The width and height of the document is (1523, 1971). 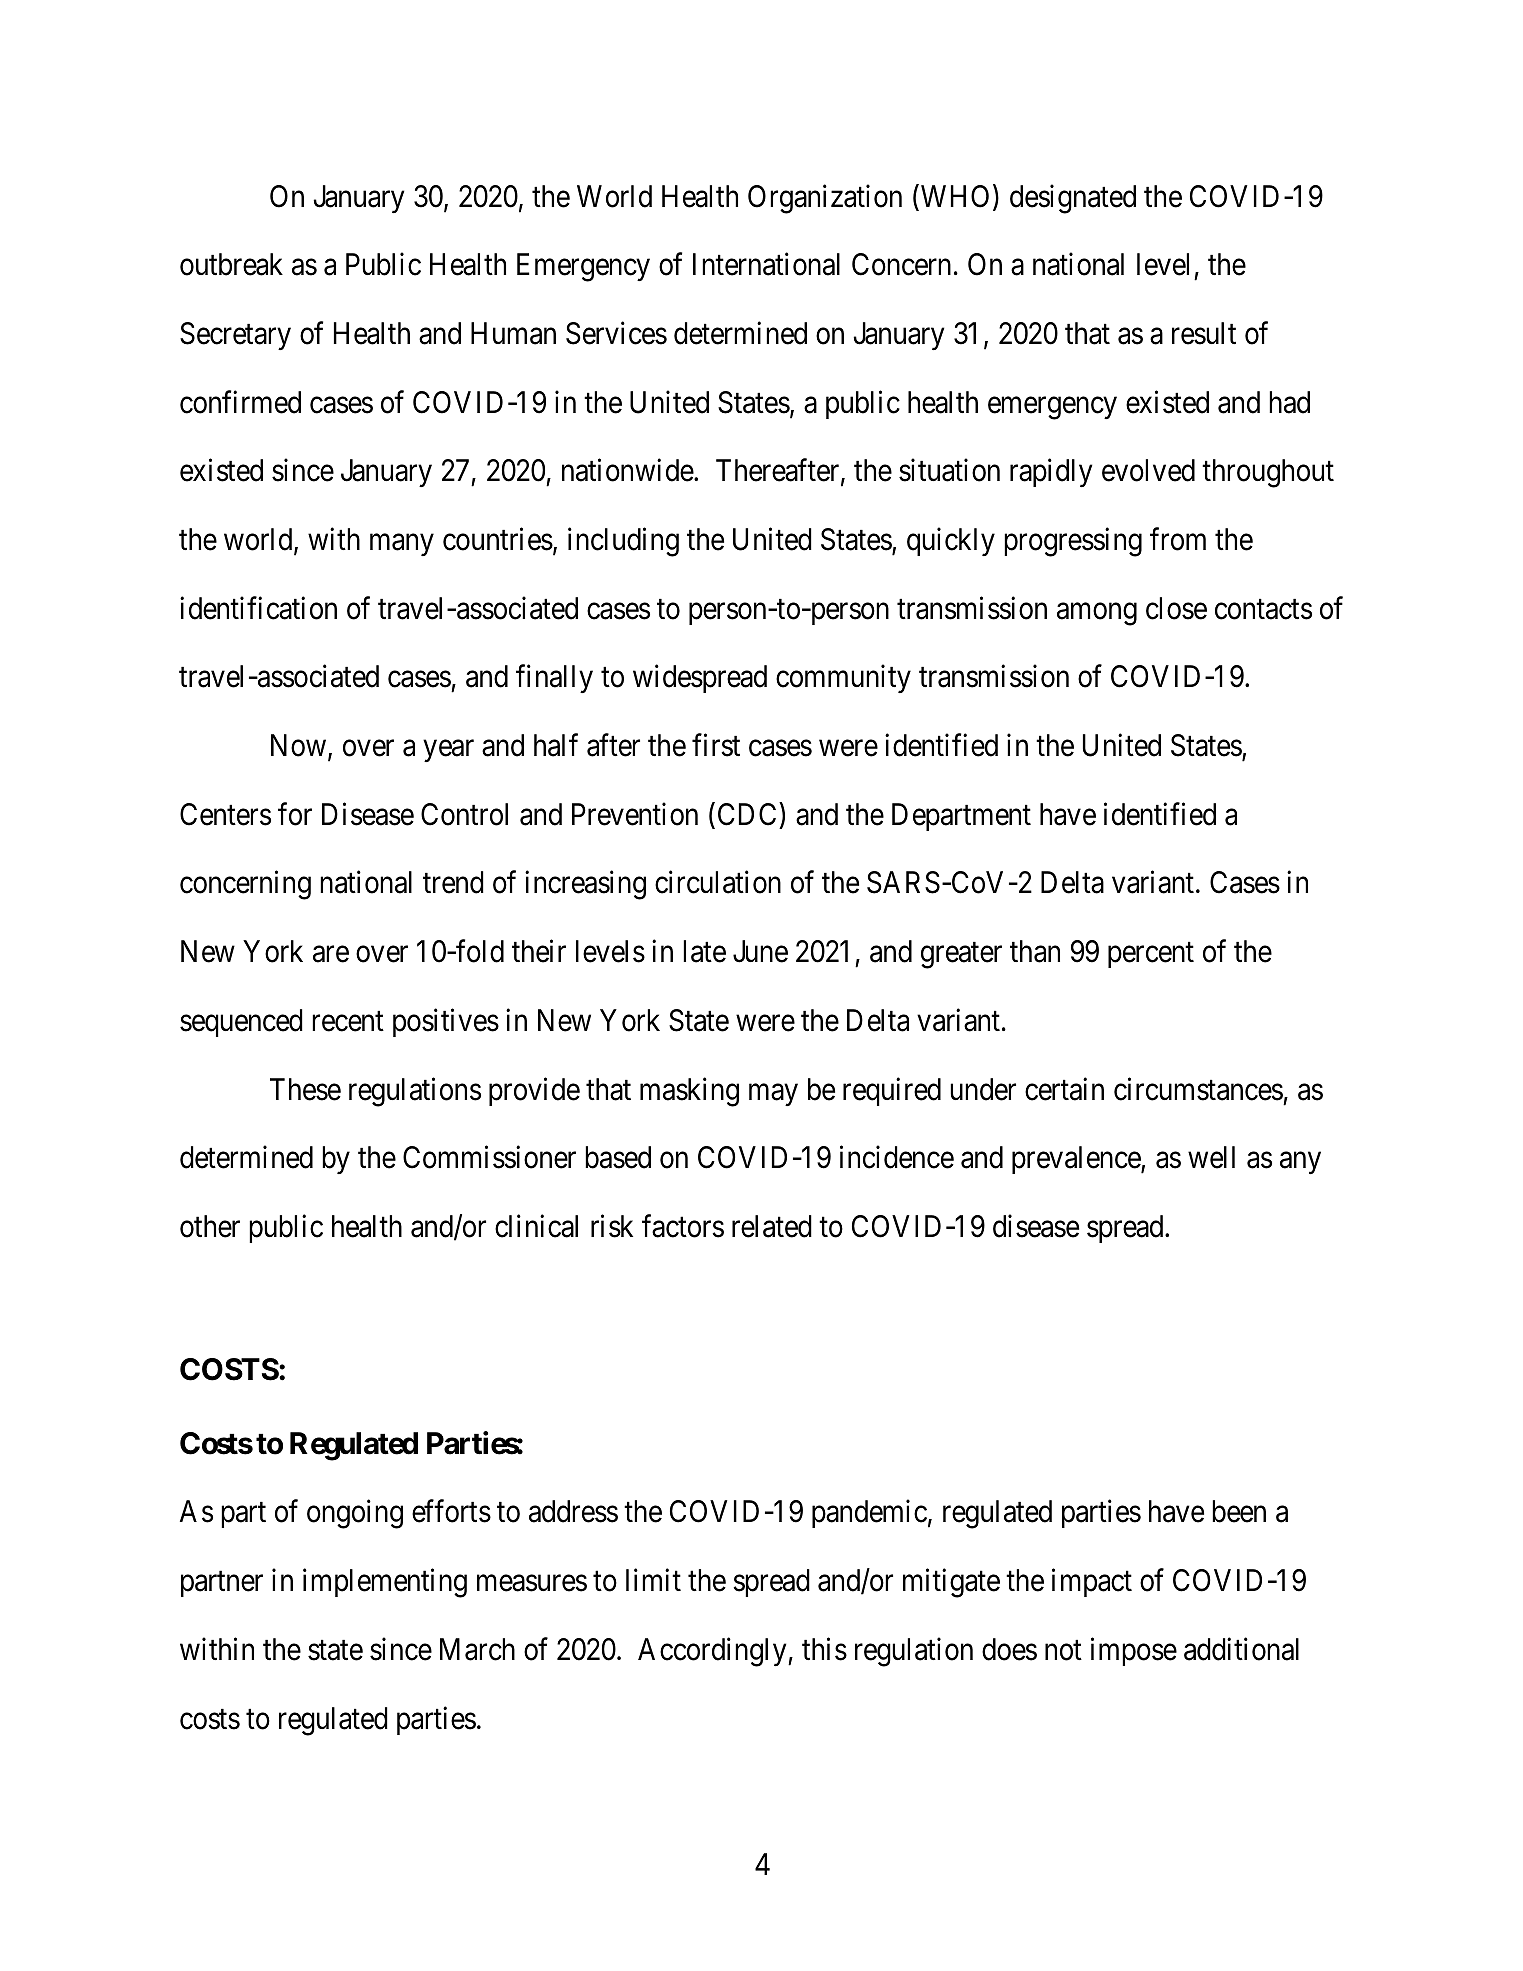 What do you see at coordinates (385, 1583) in the document?
I see `implementing` at bounding box center [385, 1583].
